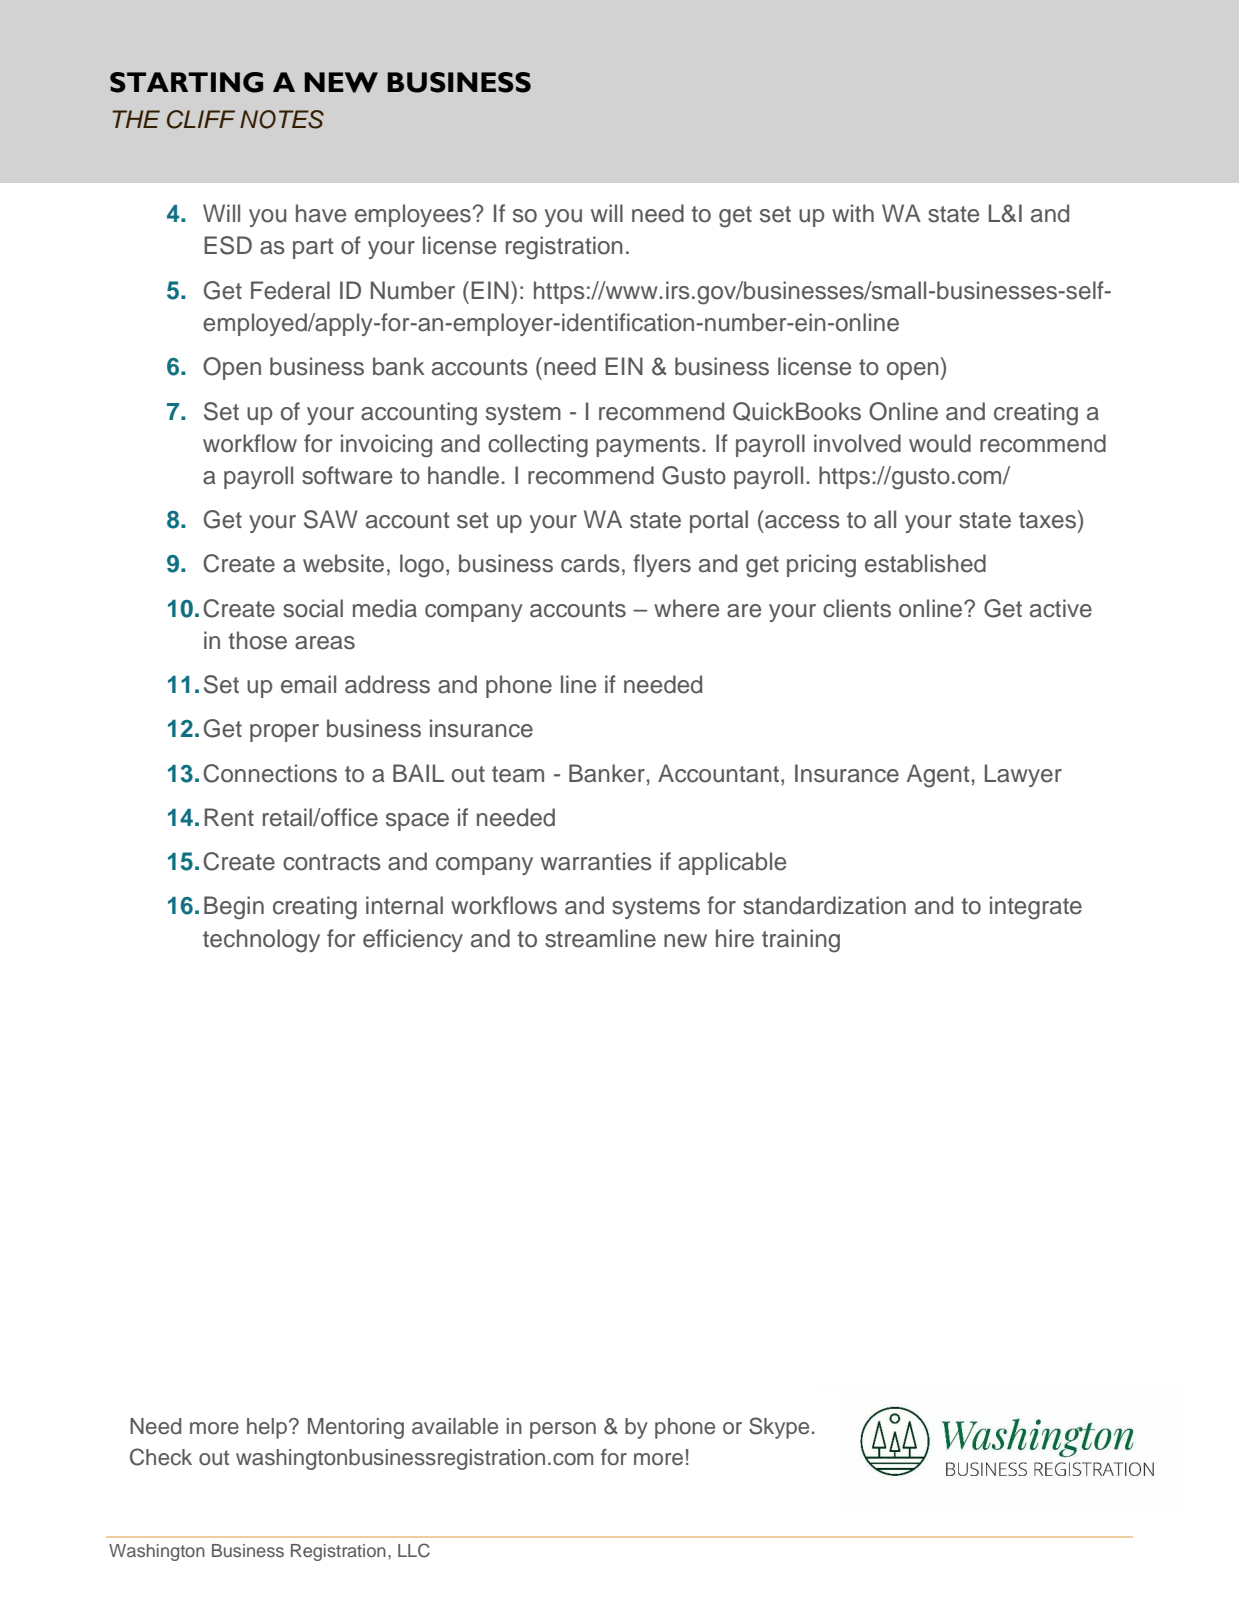  What do you see at coordinates (853, 213) in the document?
I see `with` at bounding box center [853, 213].
